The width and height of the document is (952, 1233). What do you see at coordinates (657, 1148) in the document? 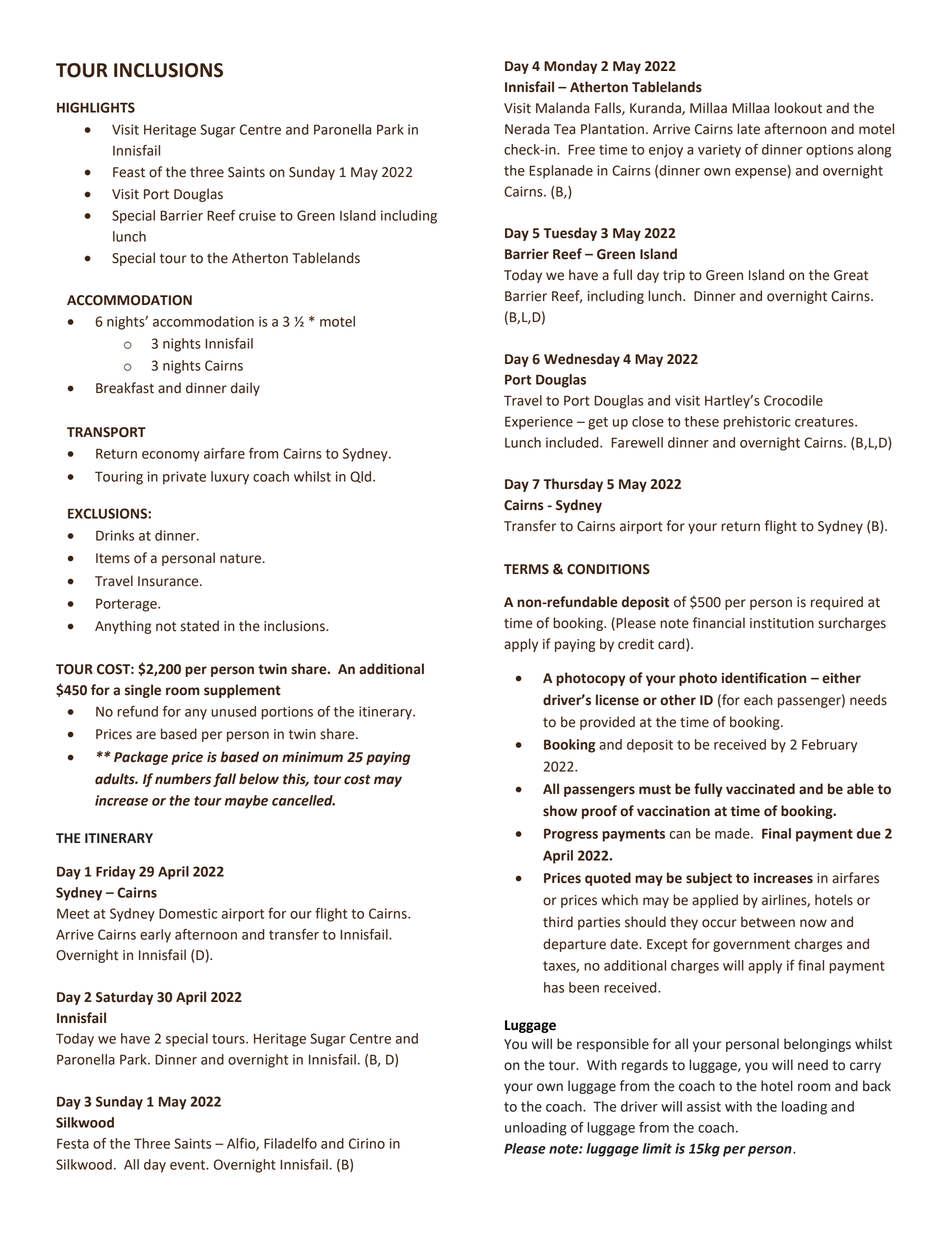
I see `limit` at bounding box center [657, 1148].
